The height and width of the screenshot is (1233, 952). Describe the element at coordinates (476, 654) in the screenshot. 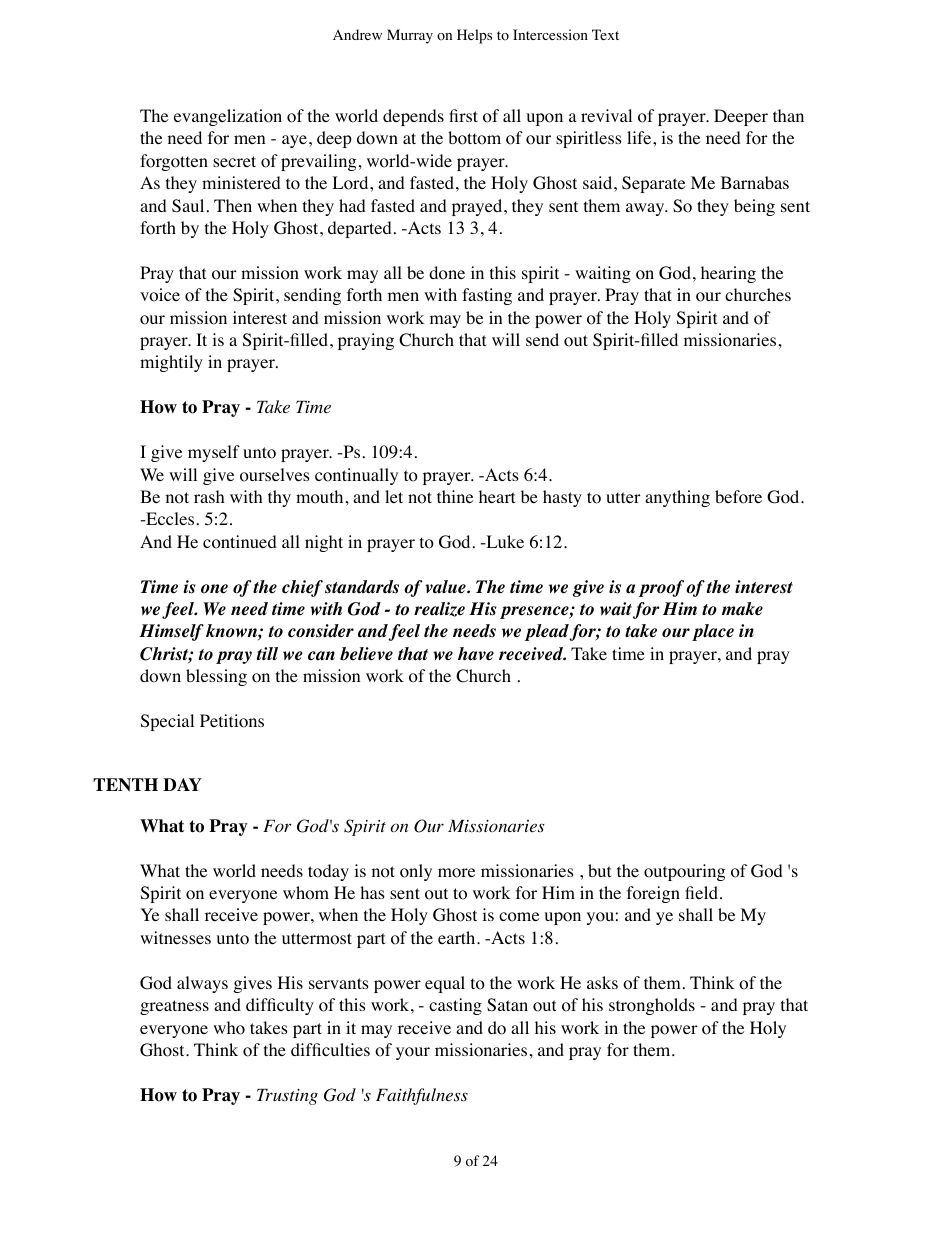

I see `have` at that location.
